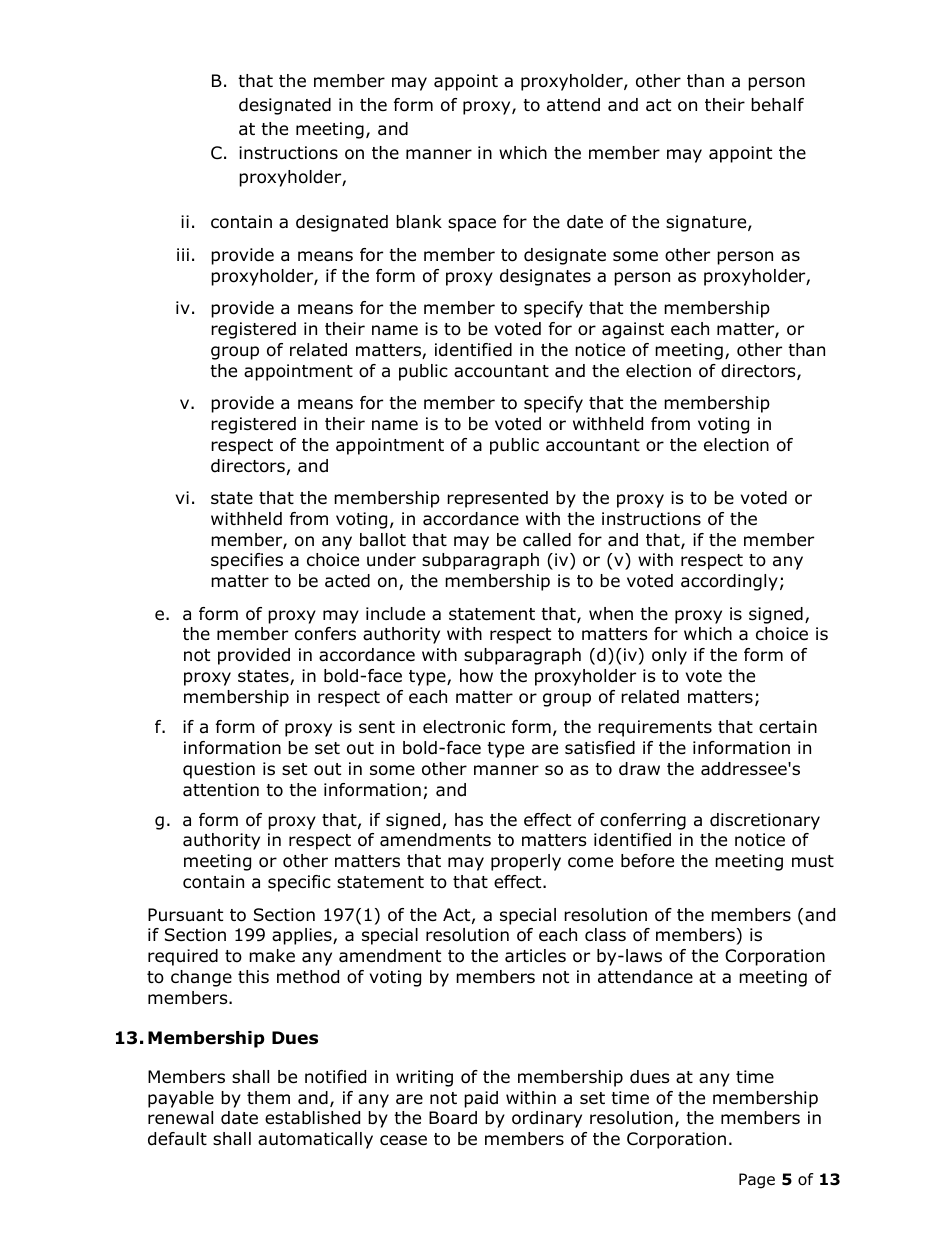 The width and height of the page is (952, 1233). I want to click on certain, so click(788, 727).
